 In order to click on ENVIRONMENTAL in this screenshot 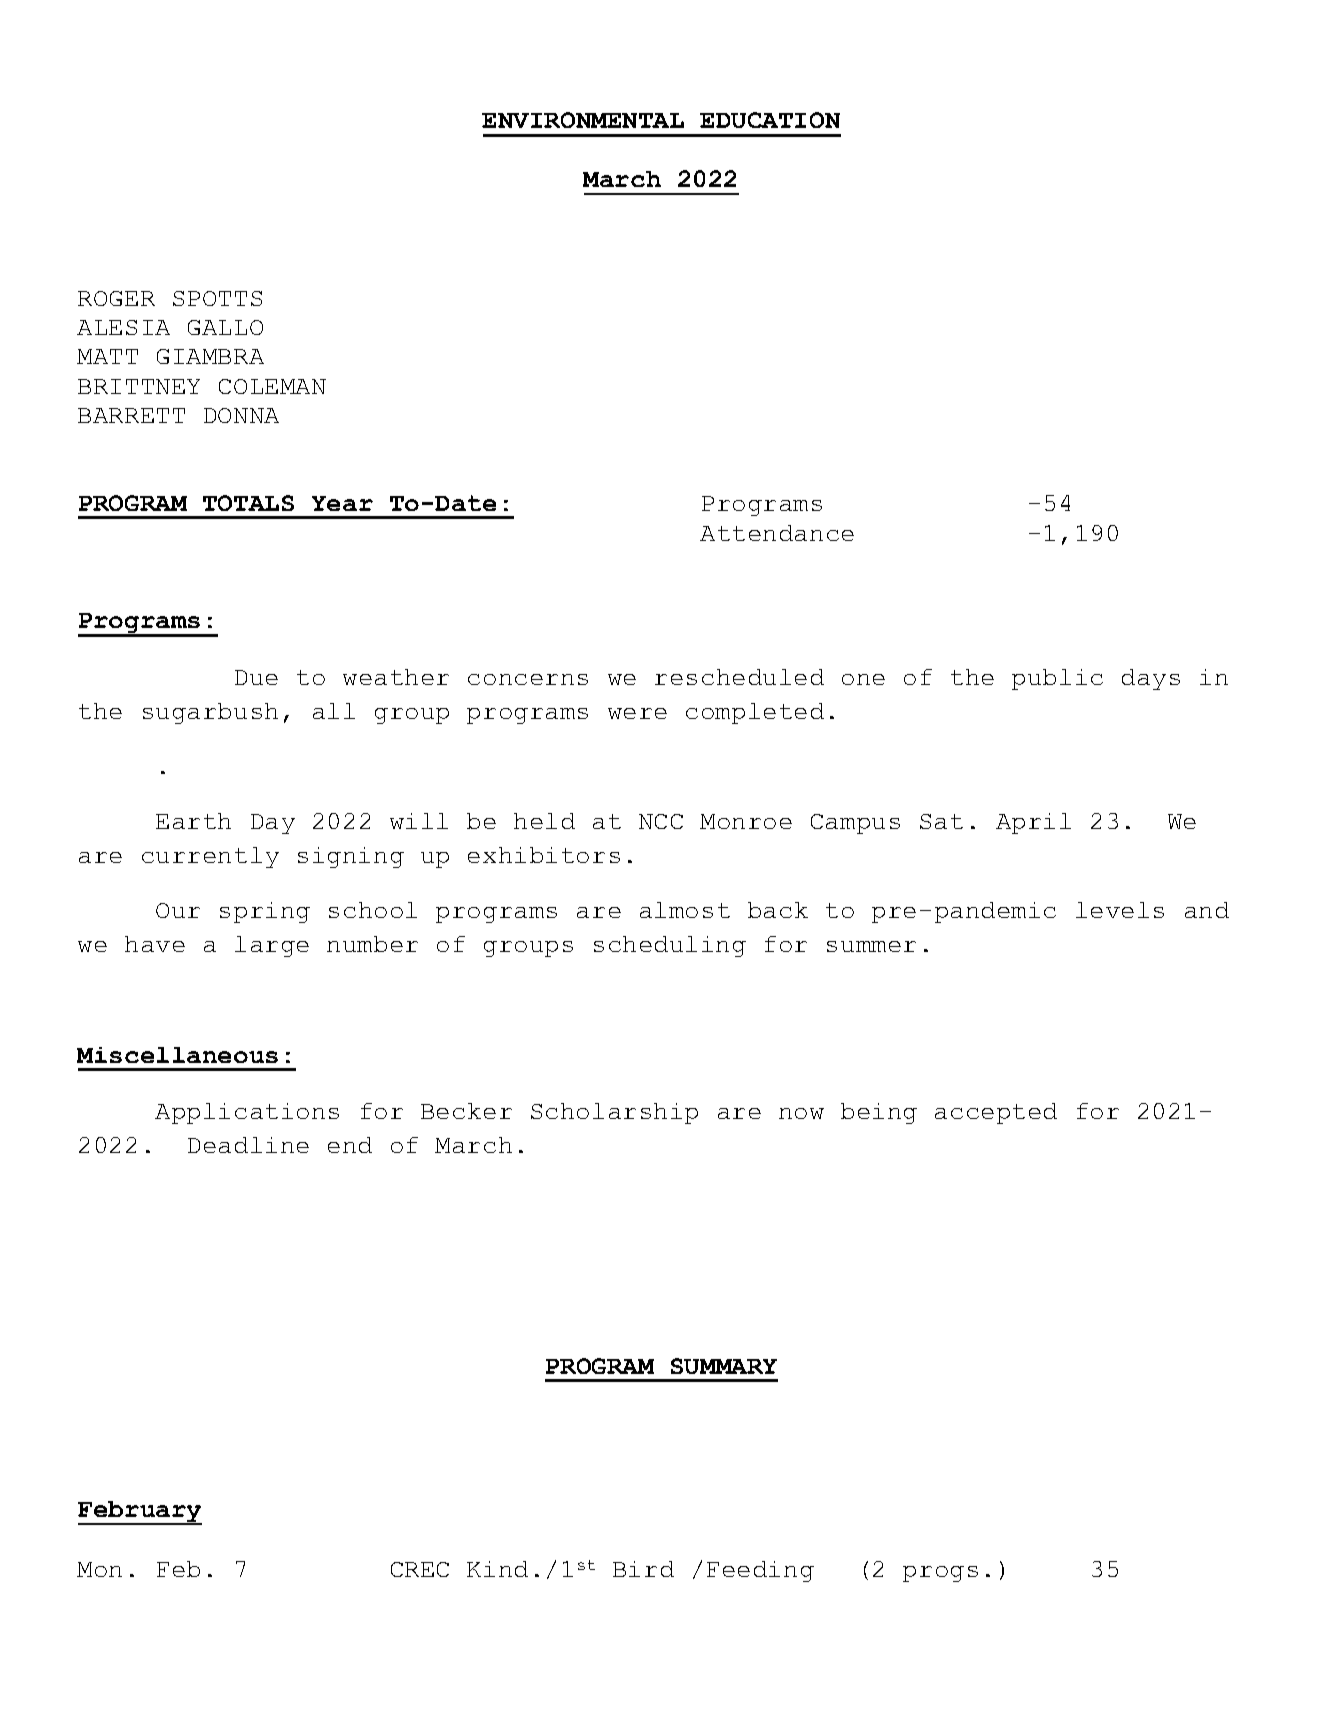, I will do `click(583, 120)`.
